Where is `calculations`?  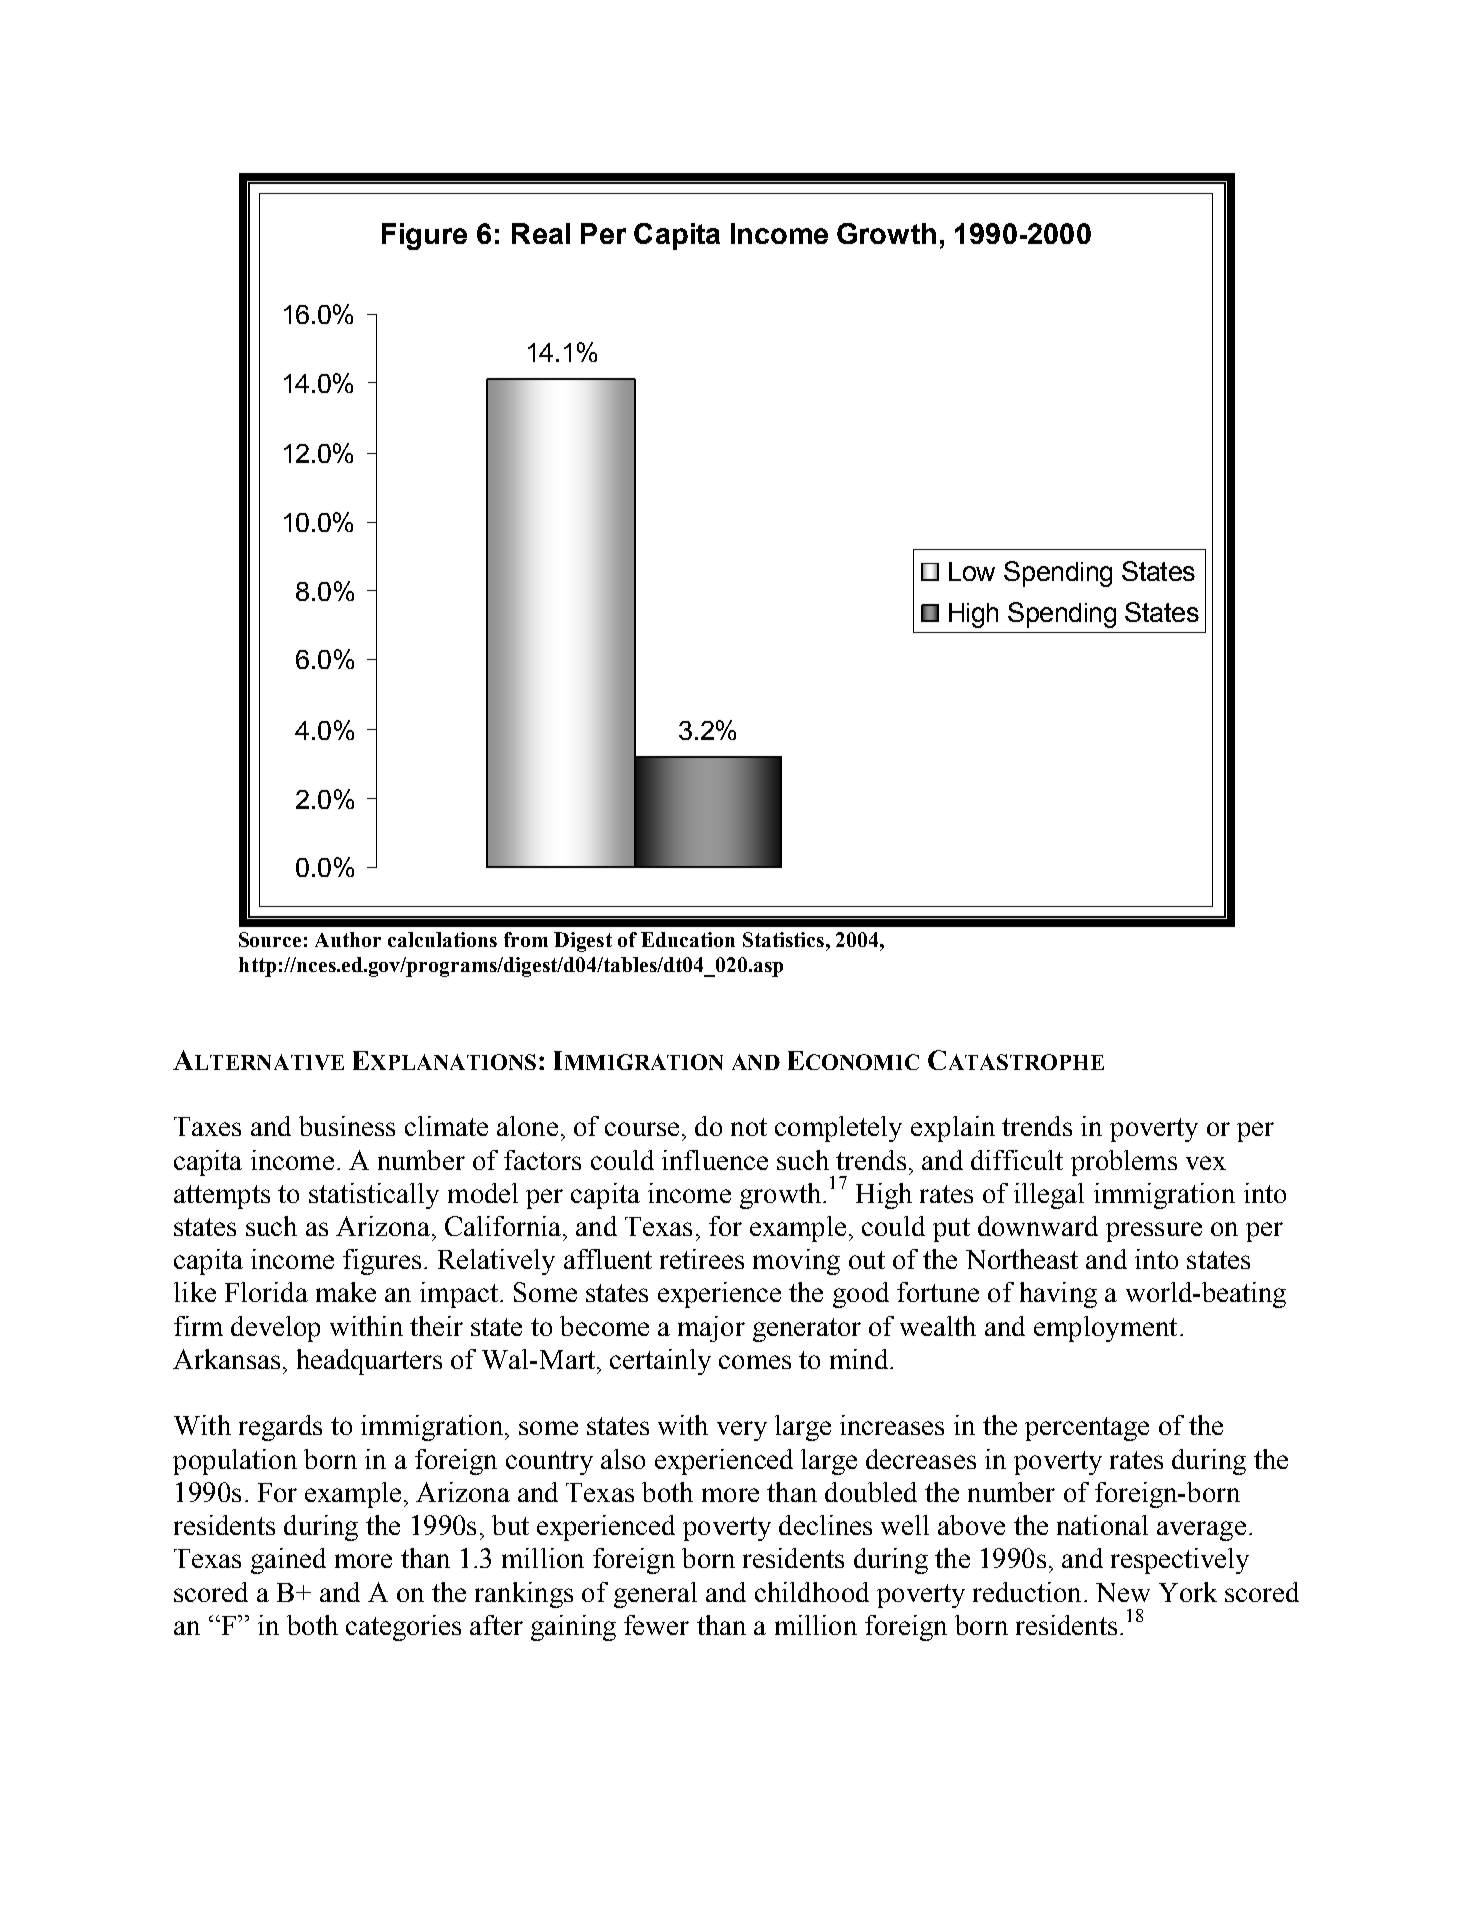
calculations is located at coordinates (442, 939).
